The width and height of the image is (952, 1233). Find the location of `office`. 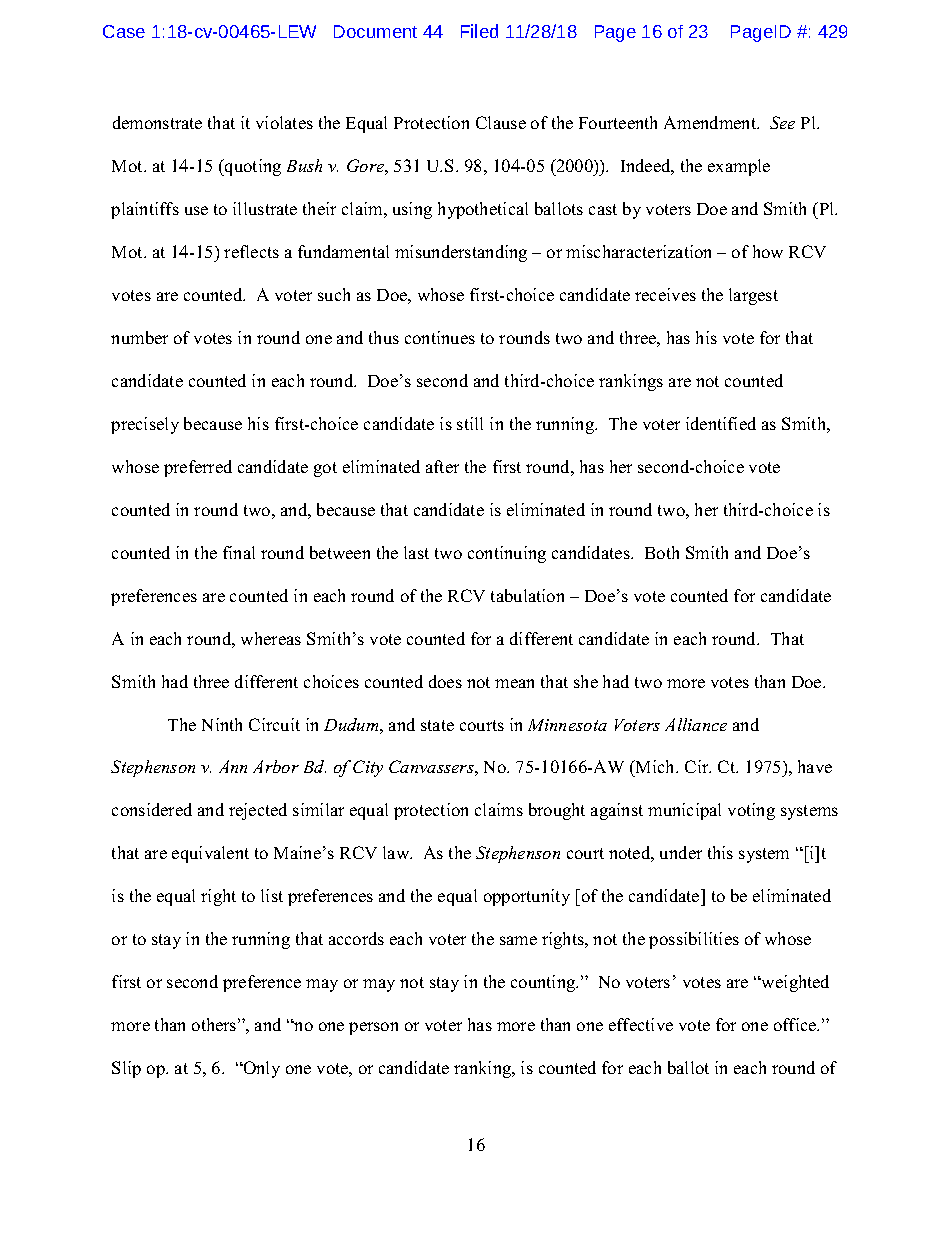

office is located at coordinates (796, 1024).
